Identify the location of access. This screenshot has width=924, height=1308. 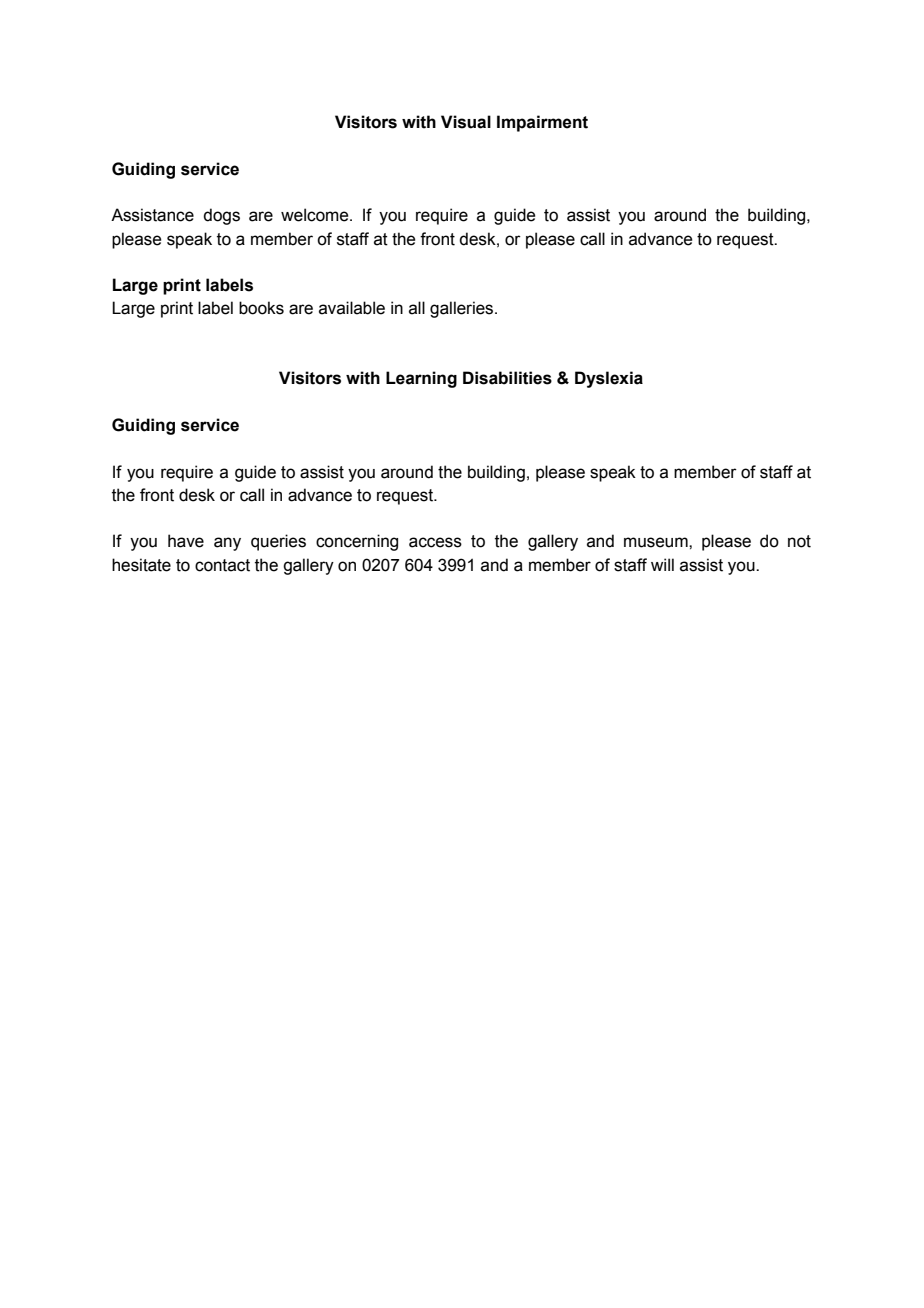
(435, 542).
